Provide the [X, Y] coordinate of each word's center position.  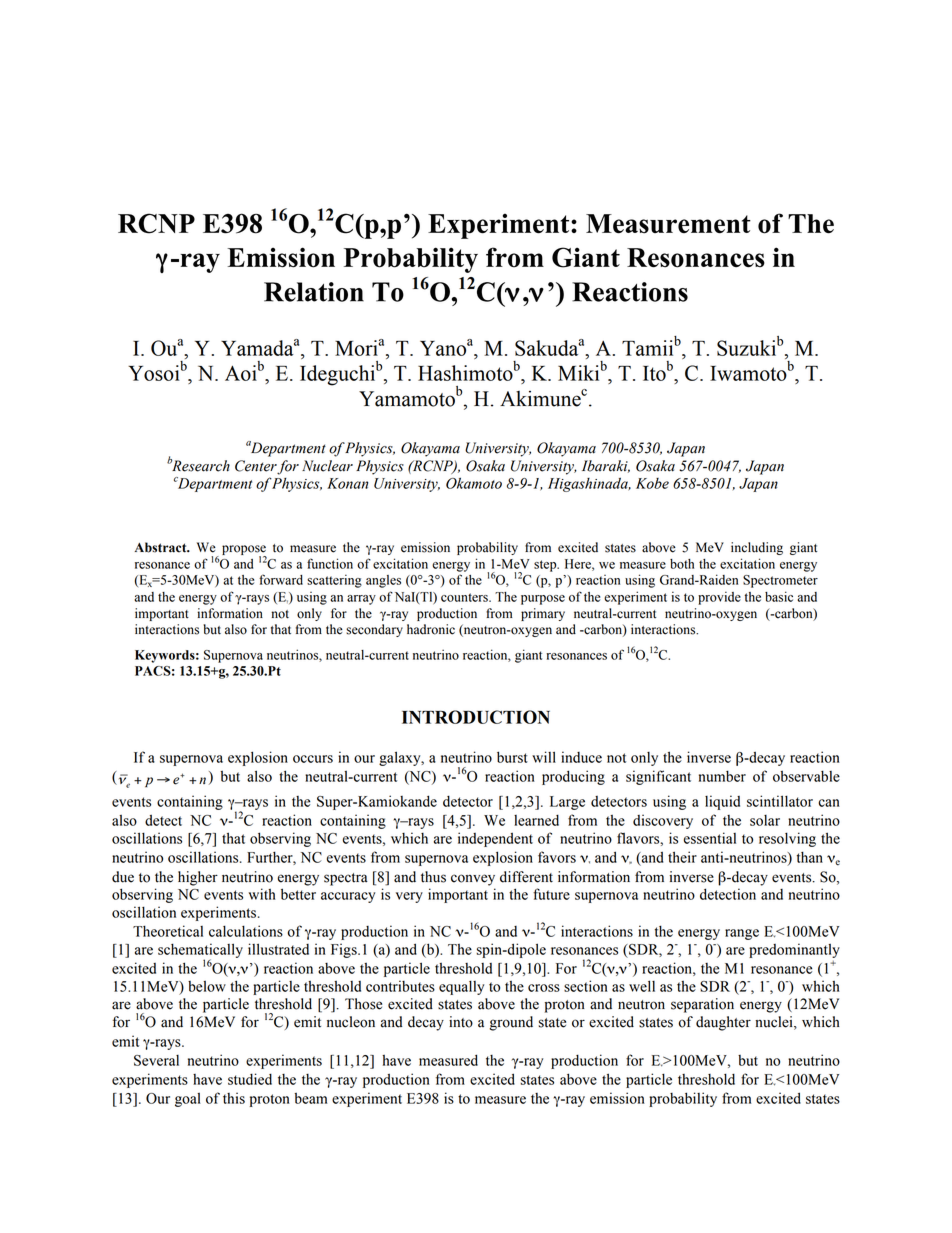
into [461, 1022]
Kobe [652, 483]
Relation [314, 292]
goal [188, 1100]
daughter [723, 1023]
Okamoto [474, 483]
